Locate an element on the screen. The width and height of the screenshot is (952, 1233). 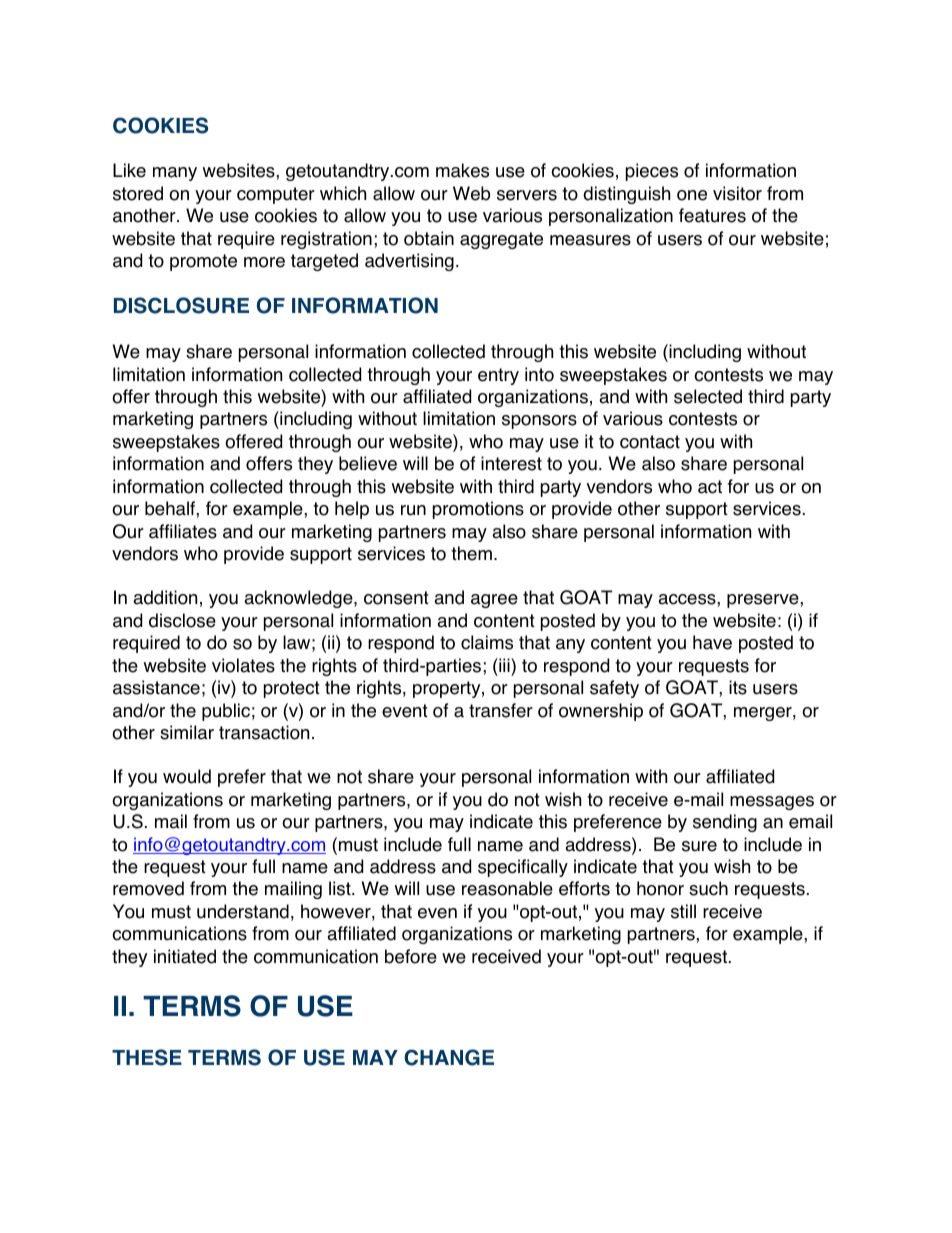
promote is located at coordinates (203, 262).
